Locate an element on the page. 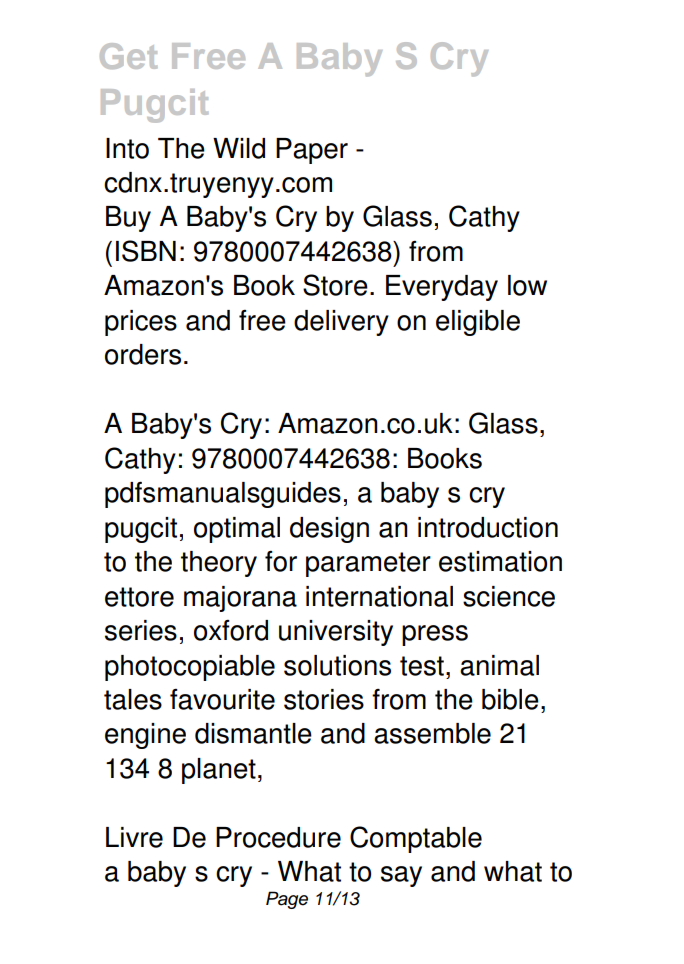  Page is located at coordinates (287, 900).
